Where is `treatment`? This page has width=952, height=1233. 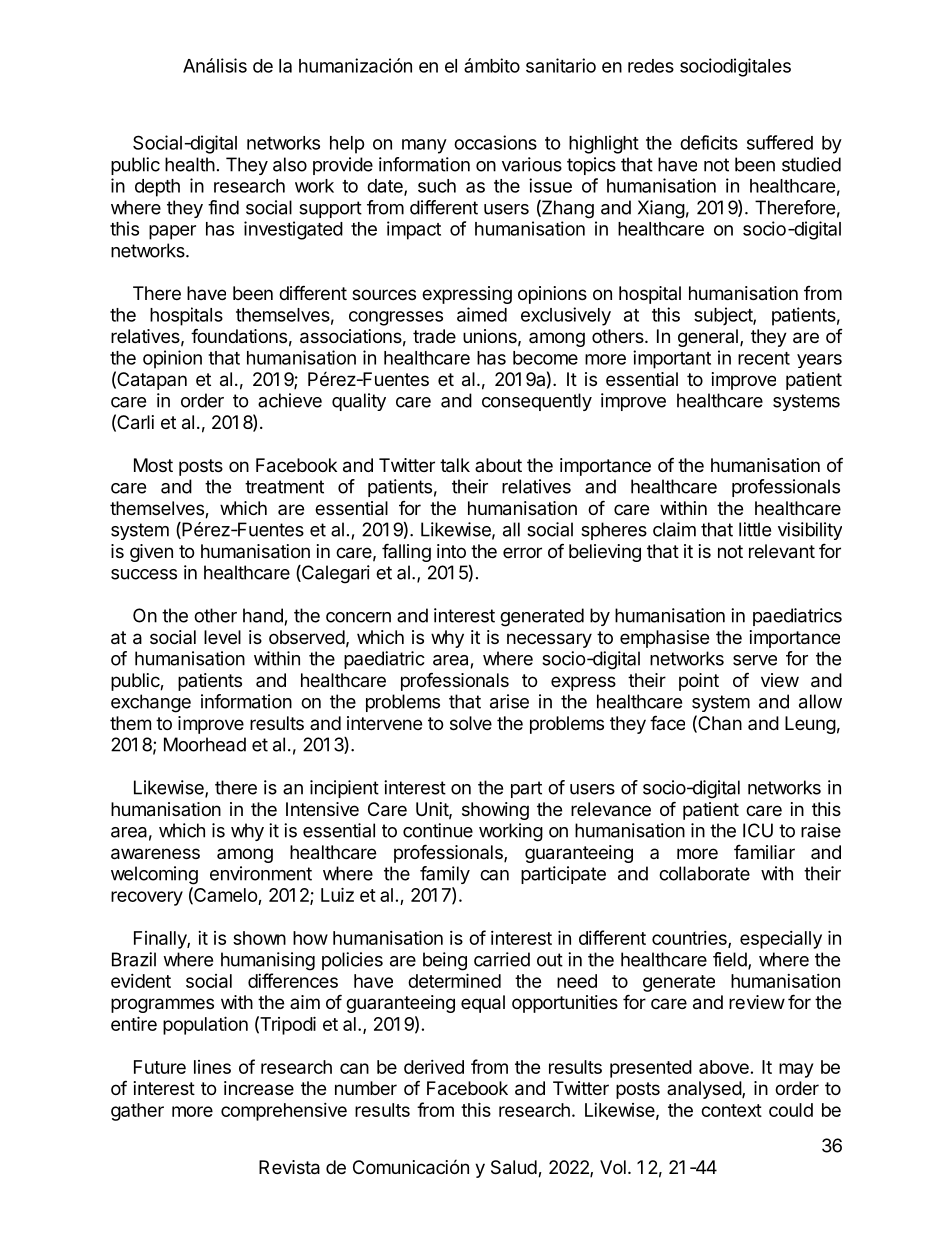 treatment is located at coordinates (284, 487).
